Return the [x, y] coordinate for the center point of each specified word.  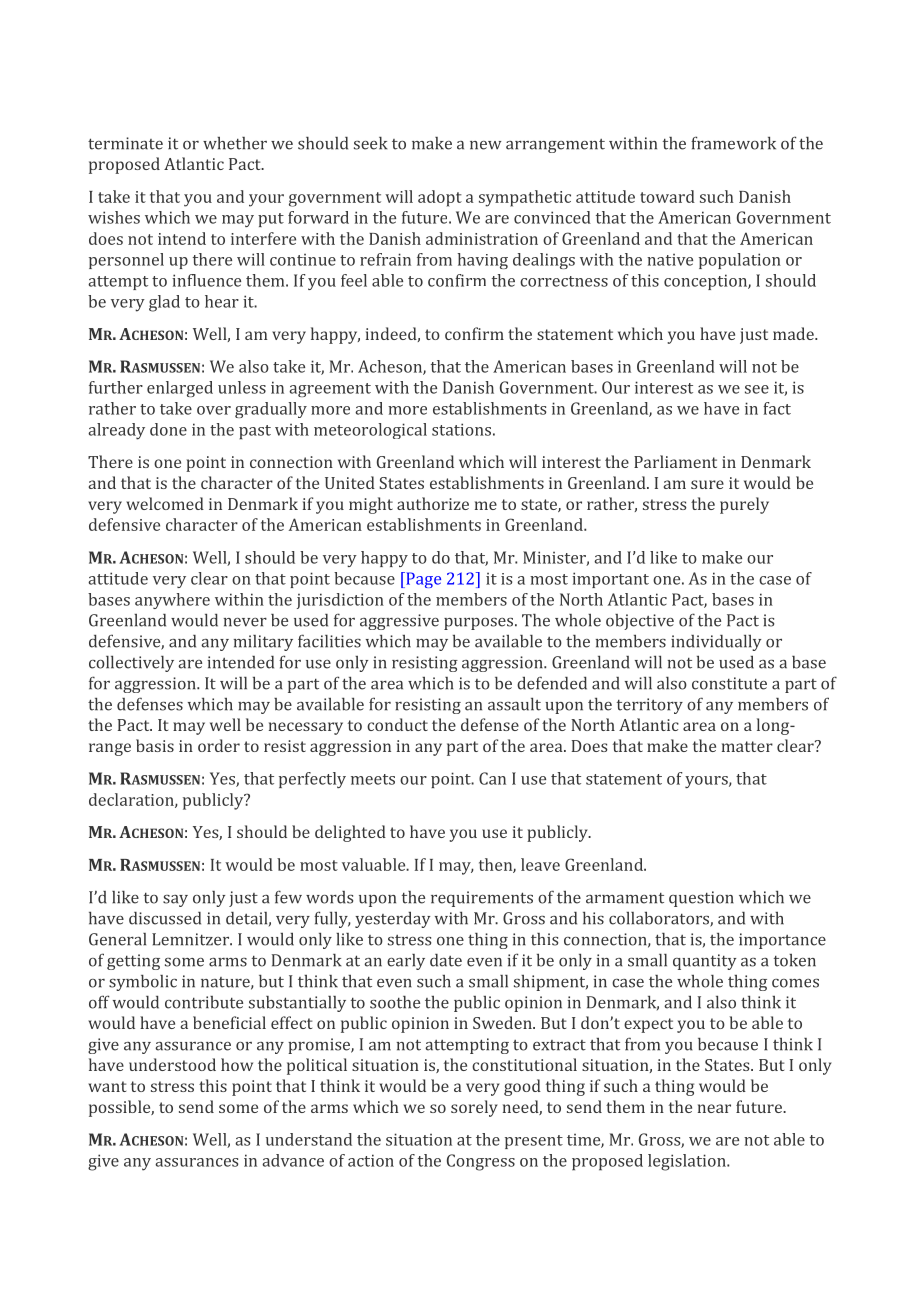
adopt [440, 198]
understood [172, 1064]
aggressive [399, 622]
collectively [131, 663]
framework [733, 143]
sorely [474, 1108]
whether [235, 143]
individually [716, 642]
